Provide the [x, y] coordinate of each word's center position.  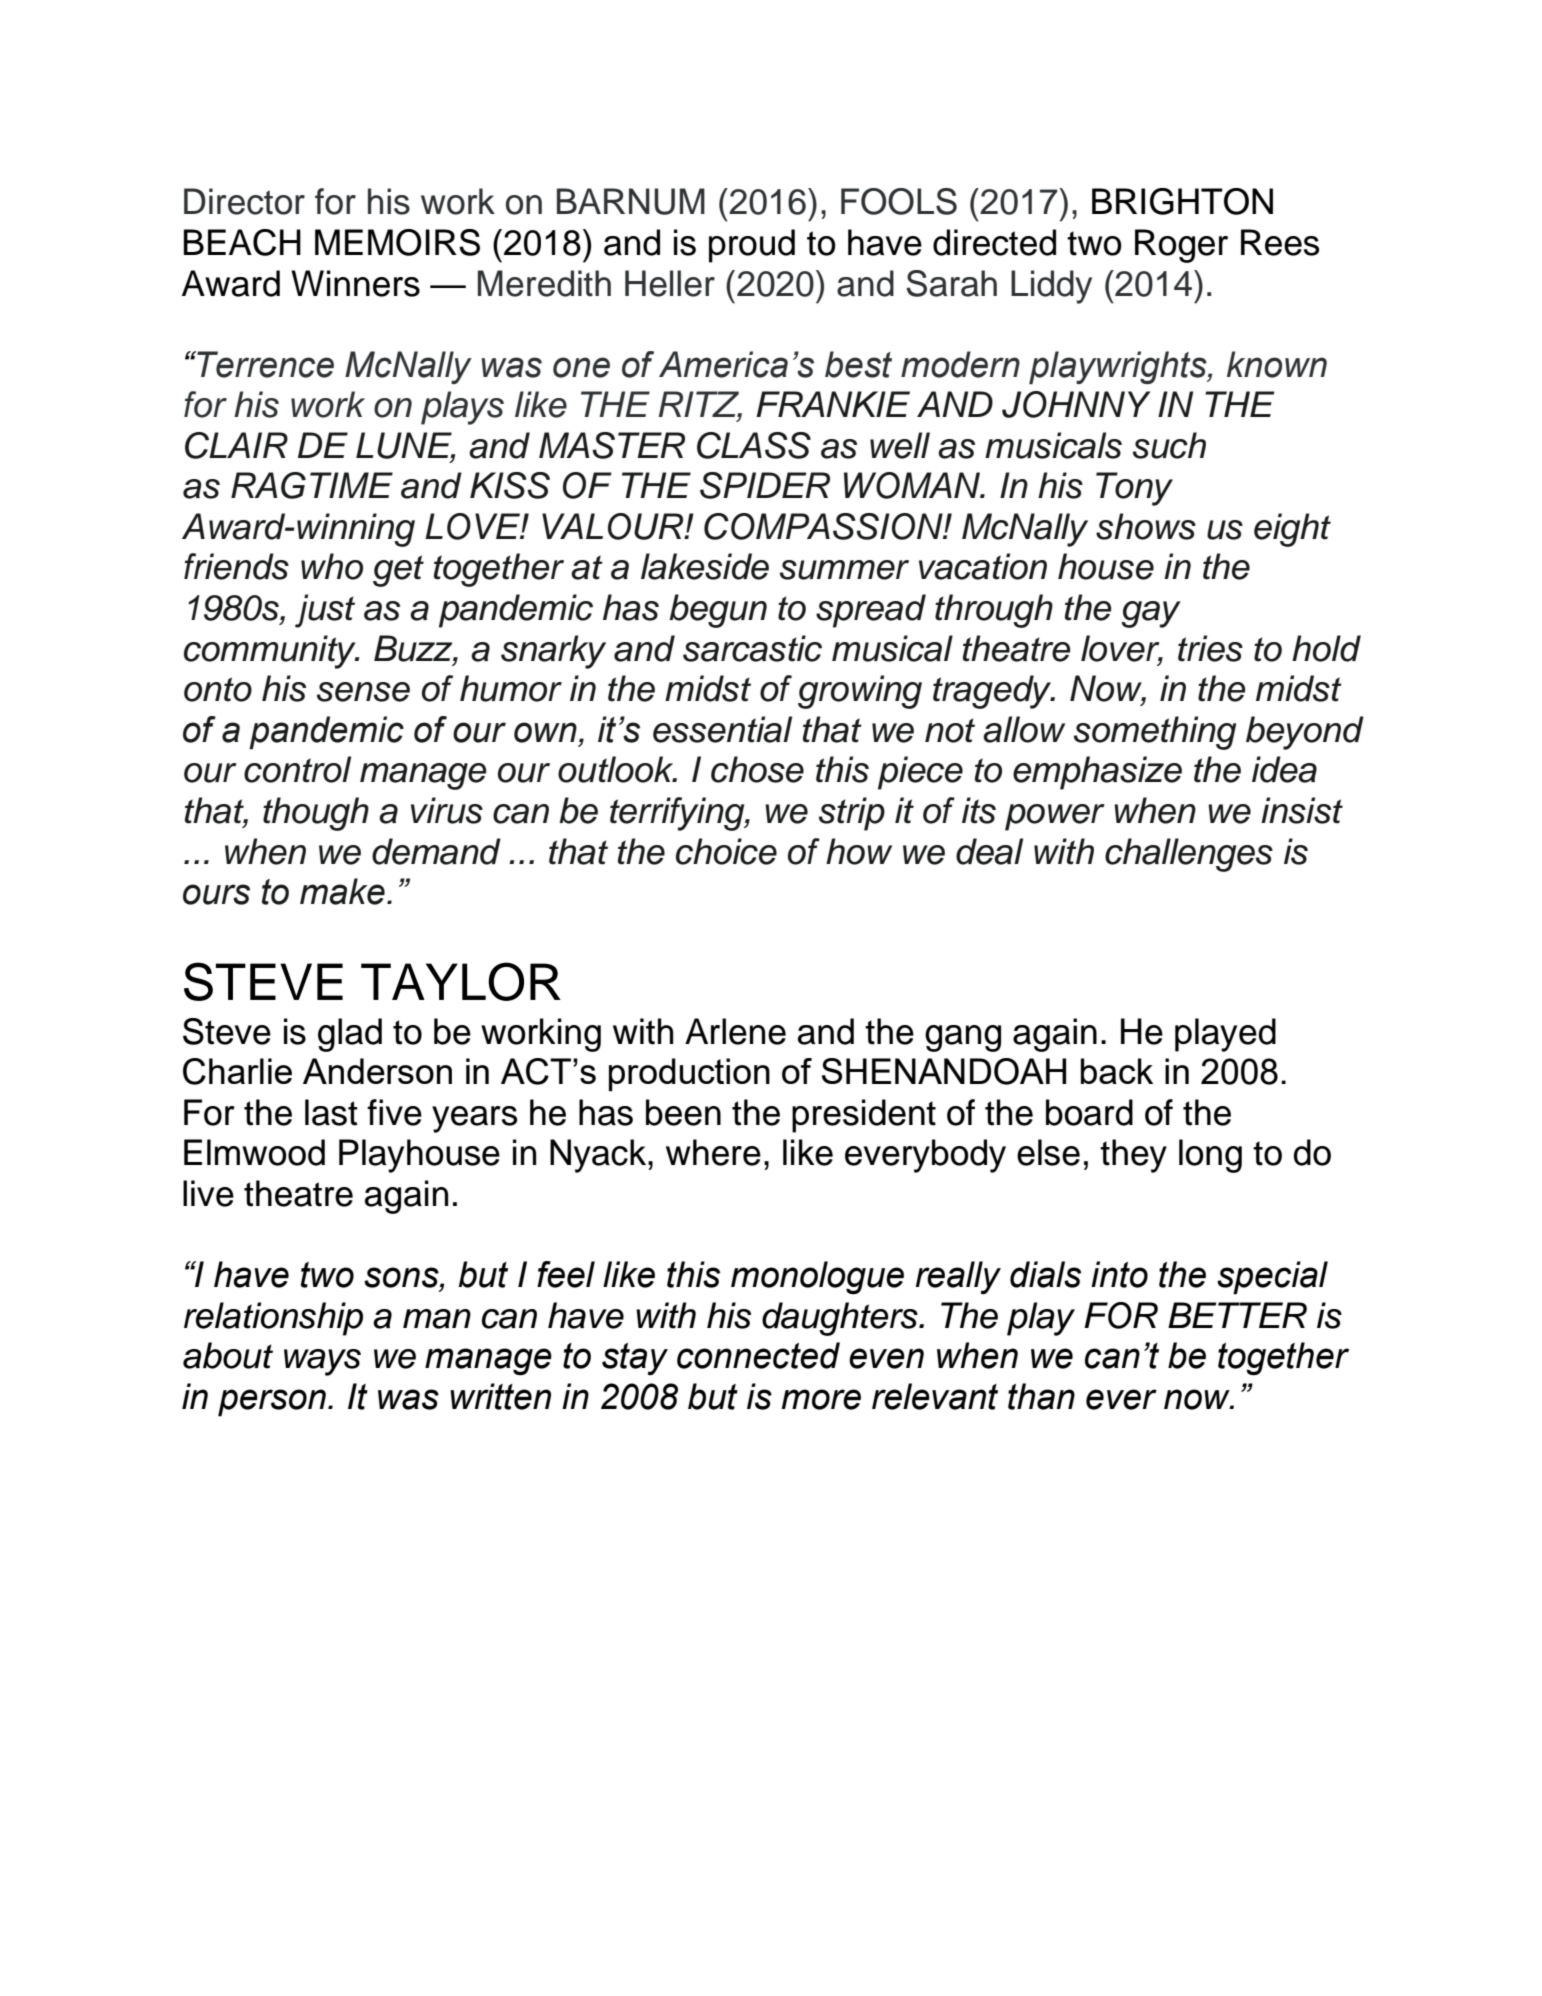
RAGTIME [312, 485]
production [689, 1075]
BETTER [1237, 1315]
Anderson [377, 1071]
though [316, 814]
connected [758, 1355]
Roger [1181, 246]
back [1117, 1071]
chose [757, 769]
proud [752, 246]
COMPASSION [824, 526]
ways [322, 1362]
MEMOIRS [397, 242]
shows [1146, 526]
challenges [1189, 855]
